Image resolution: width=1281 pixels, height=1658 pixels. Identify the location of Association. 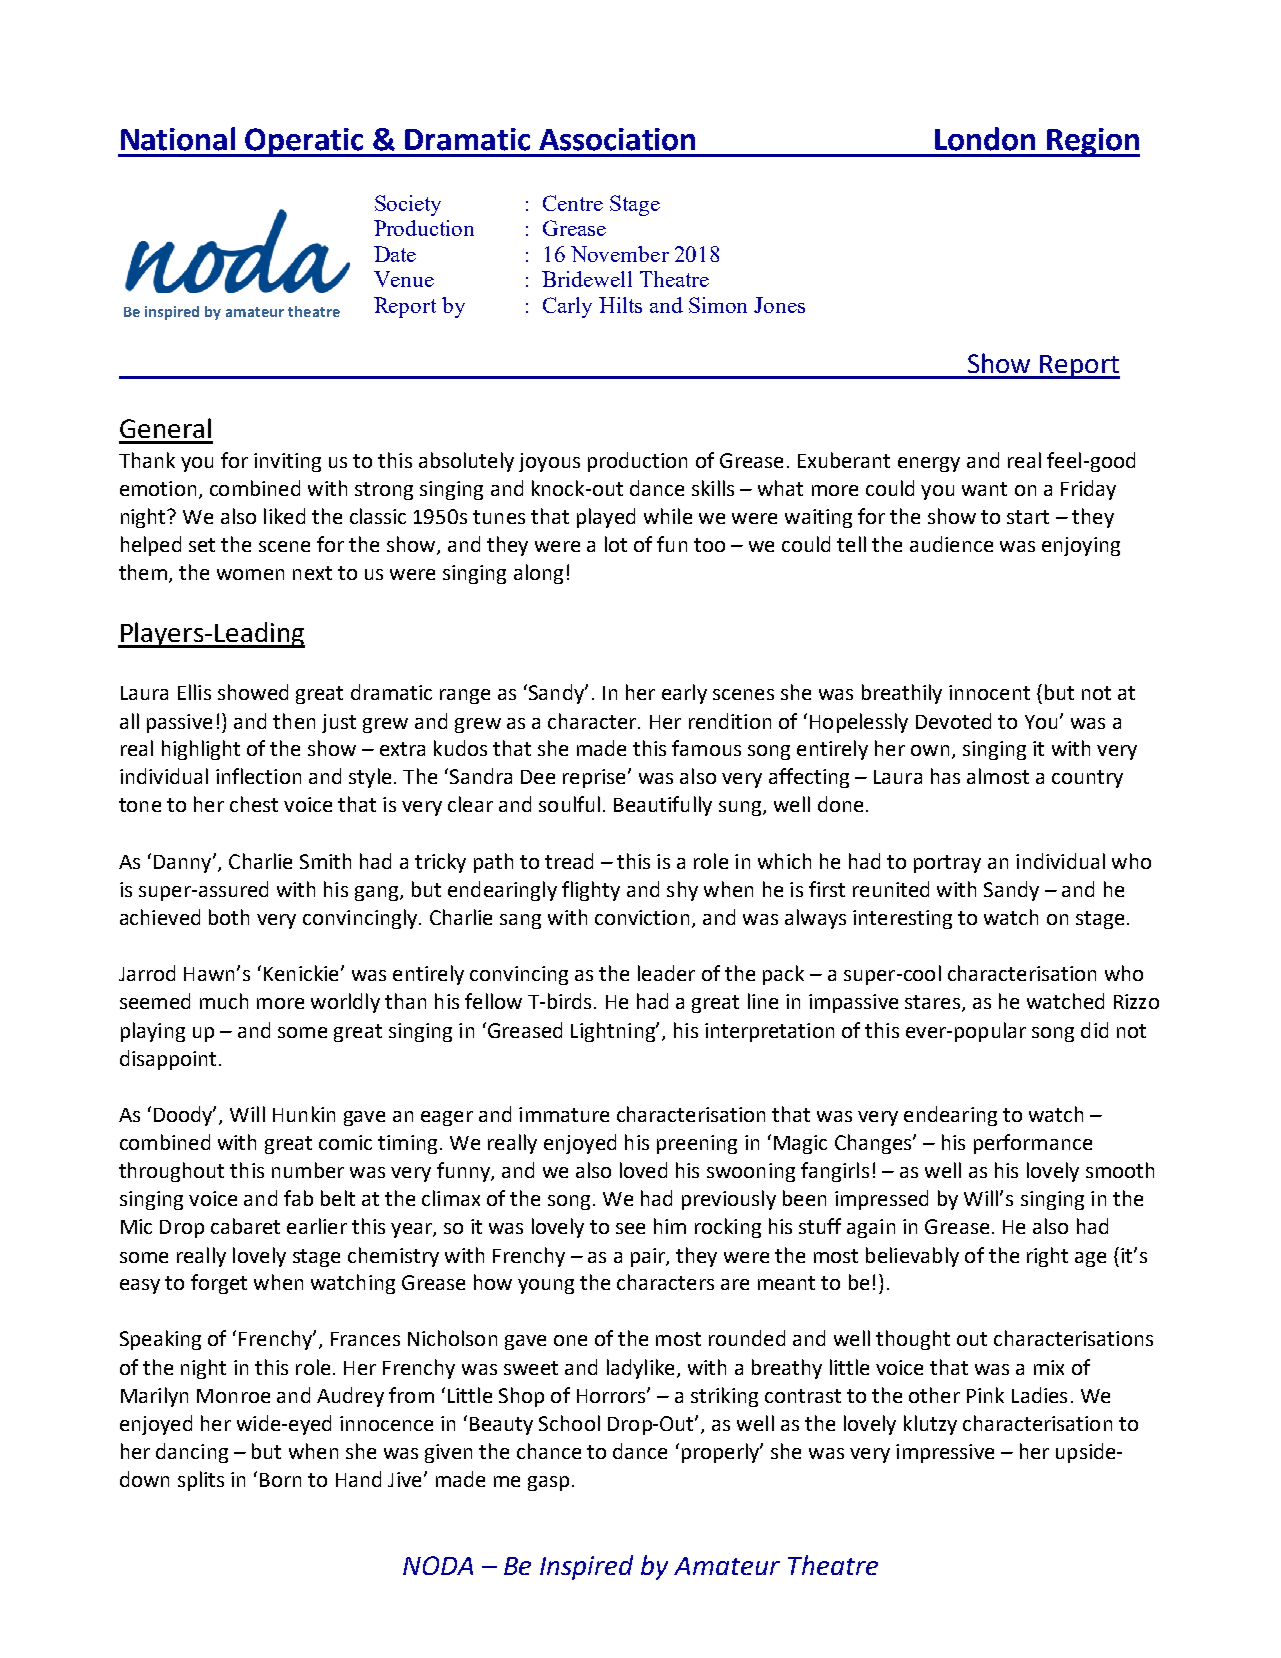
(617, 139).
